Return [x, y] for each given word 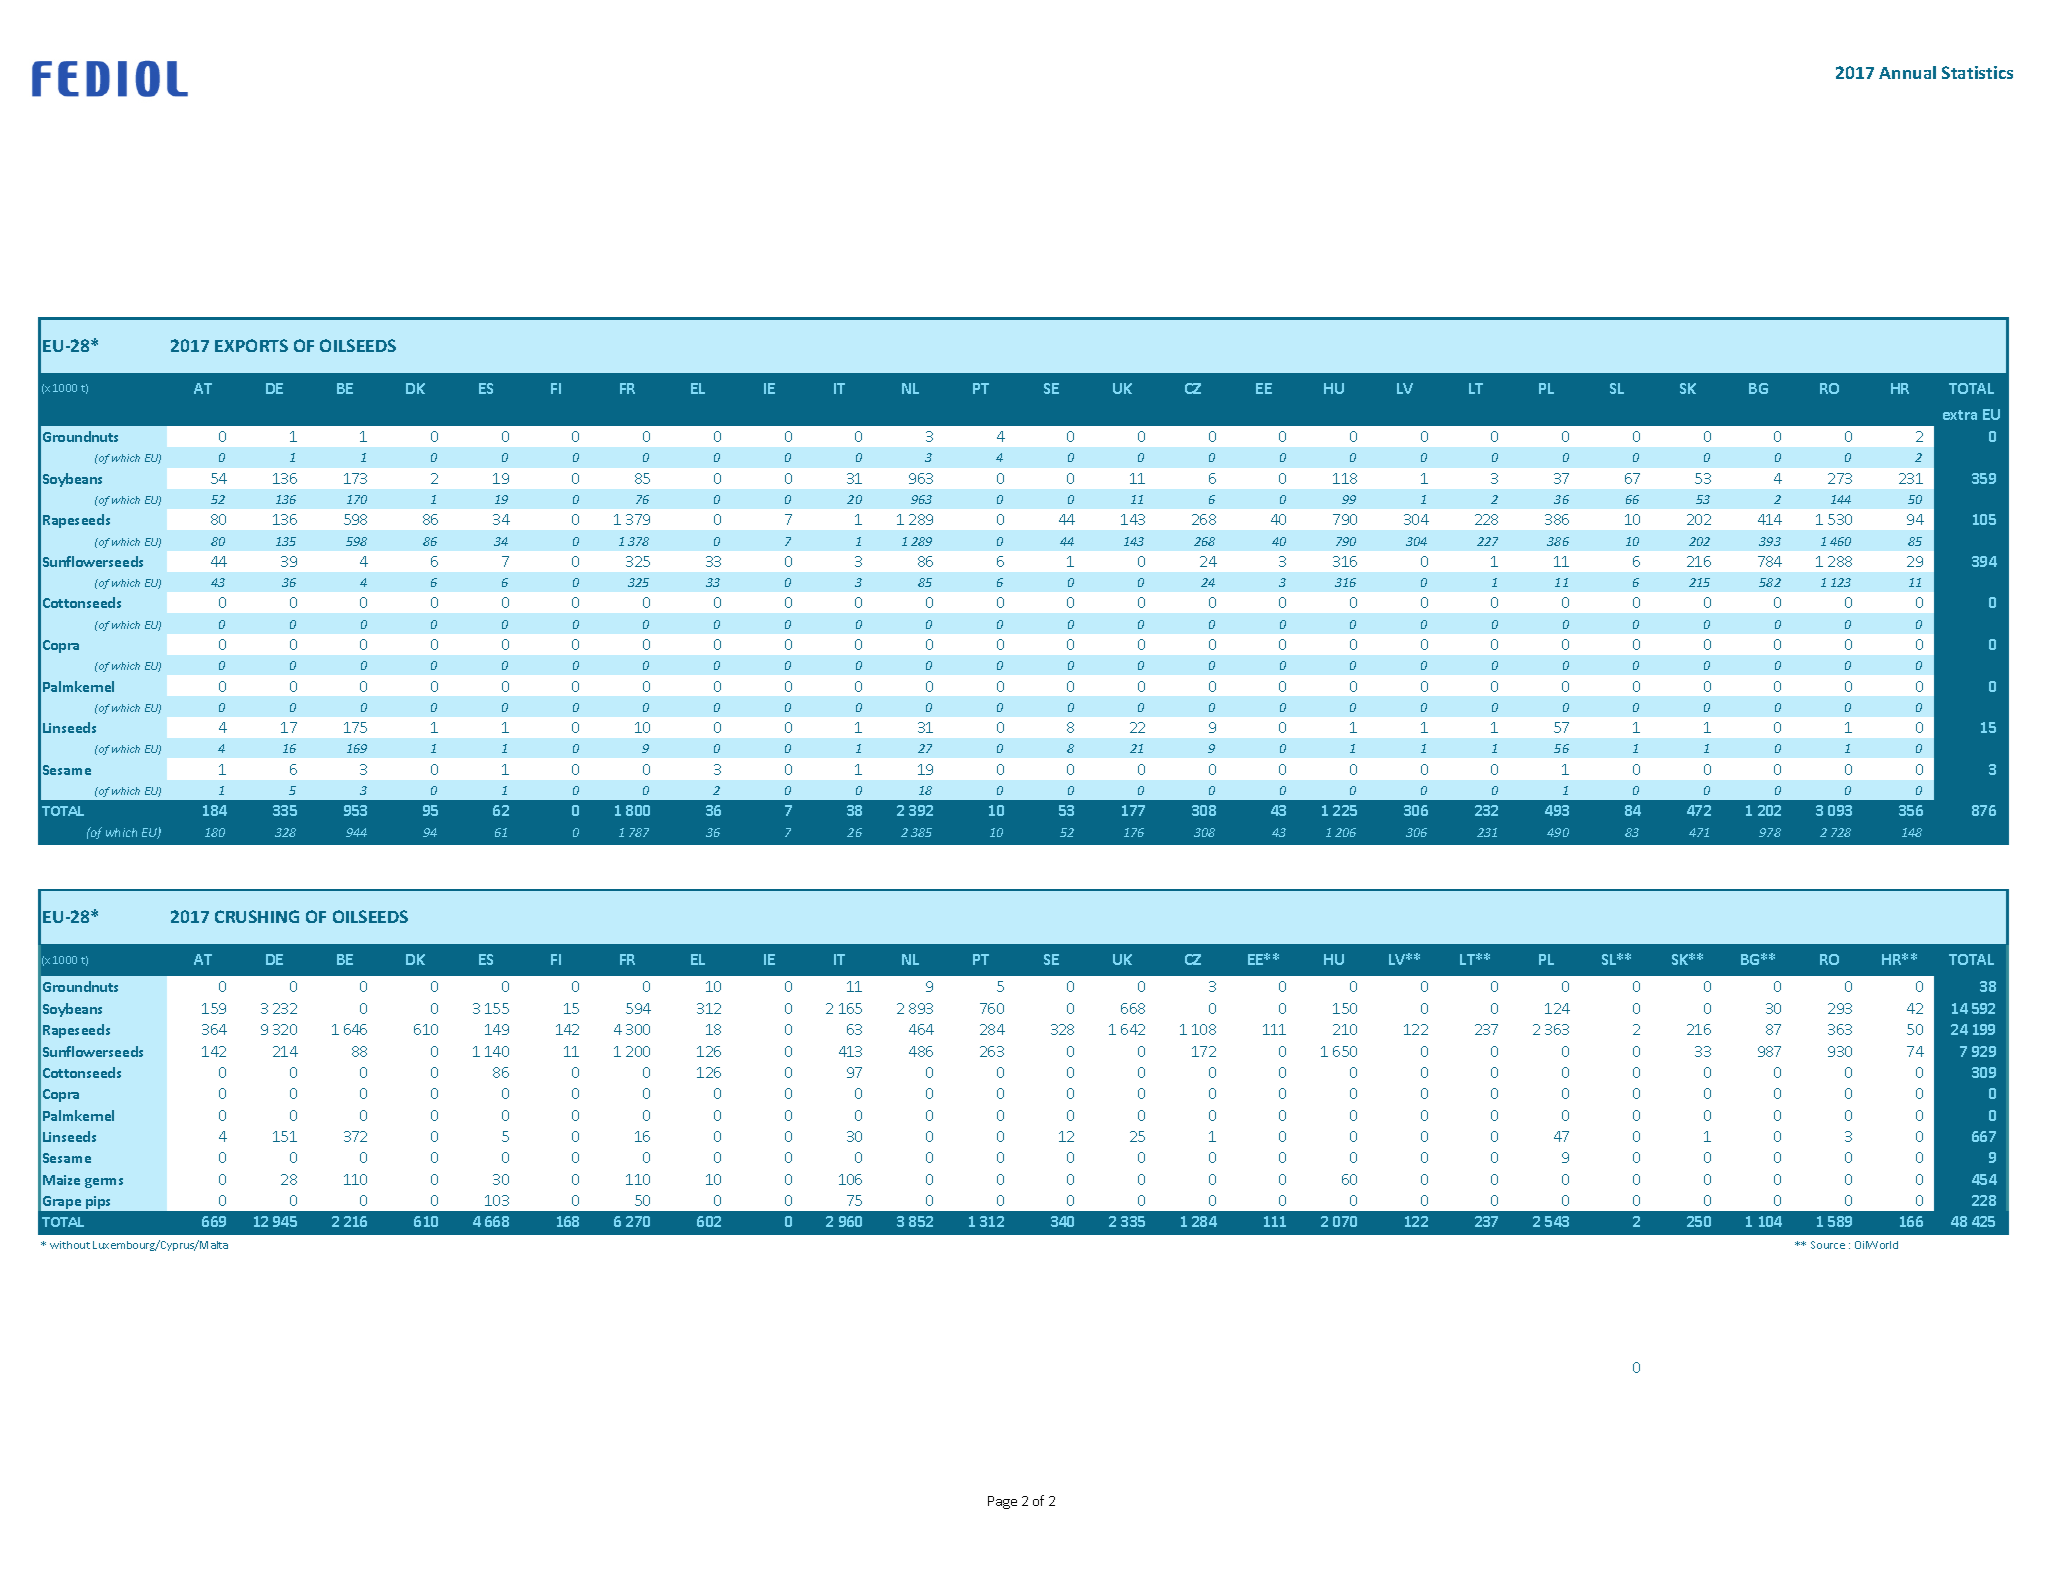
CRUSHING [257, 916]
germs [104, 1183]
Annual [1907, 72]
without [70, 1245]
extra [1960, 415]
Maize [61, 1180]
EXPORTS [251, 345]
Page [1002, 1502]
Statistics [1977, 72]
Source [1828, 1245]
